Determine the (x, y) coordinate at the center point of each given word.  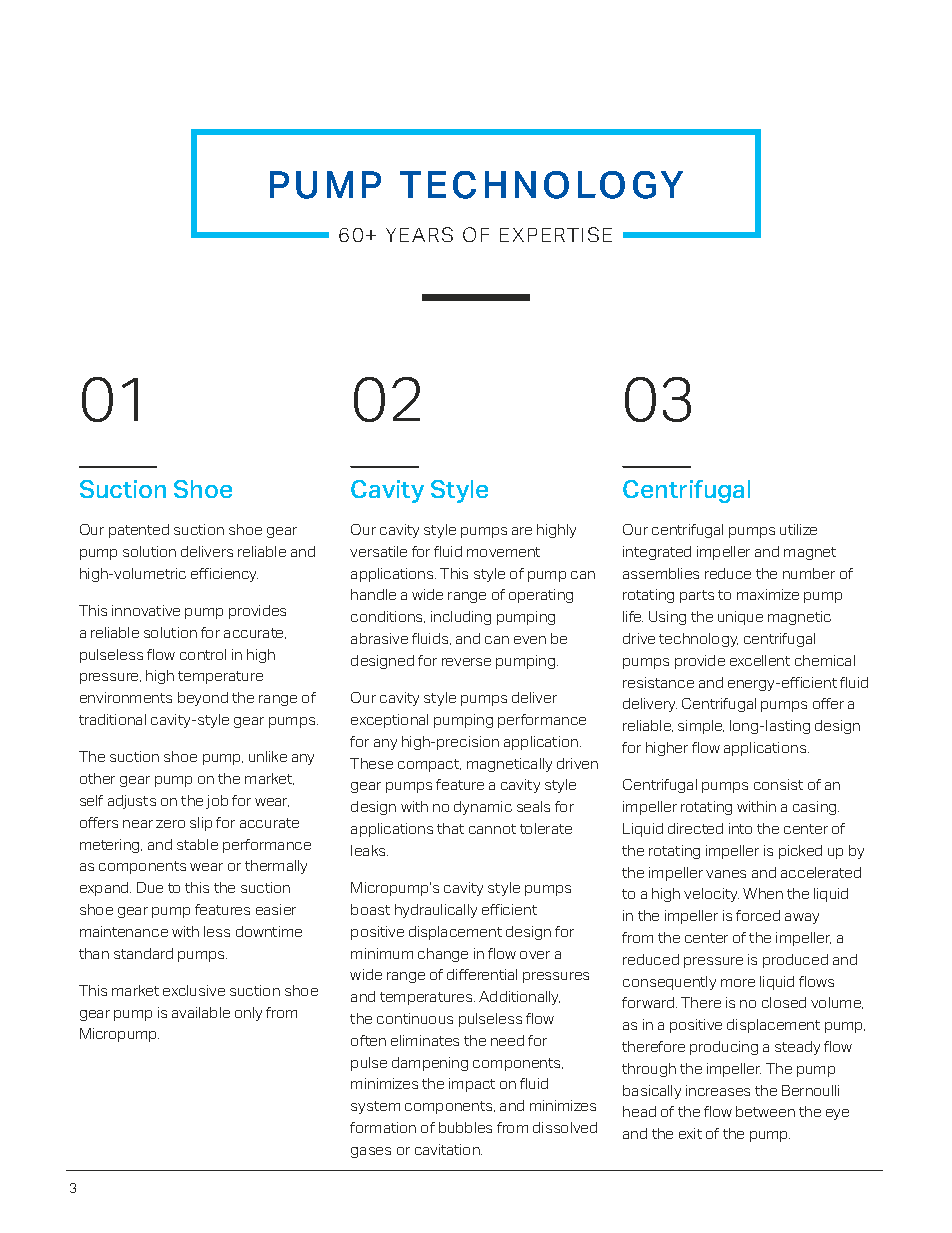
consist (778, 784)
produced (795, 961)
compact (429, 765)
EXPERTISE (556, 234)
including (461, 618)
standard (143, 953)
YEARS (419, 234)
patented (139, 531)
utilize (798, 529)
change (443, 955)
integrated (657, 553)
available (201, 1012)
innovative (146, 610)
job (217, 802)
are (522, 531)
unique (740, 618)
